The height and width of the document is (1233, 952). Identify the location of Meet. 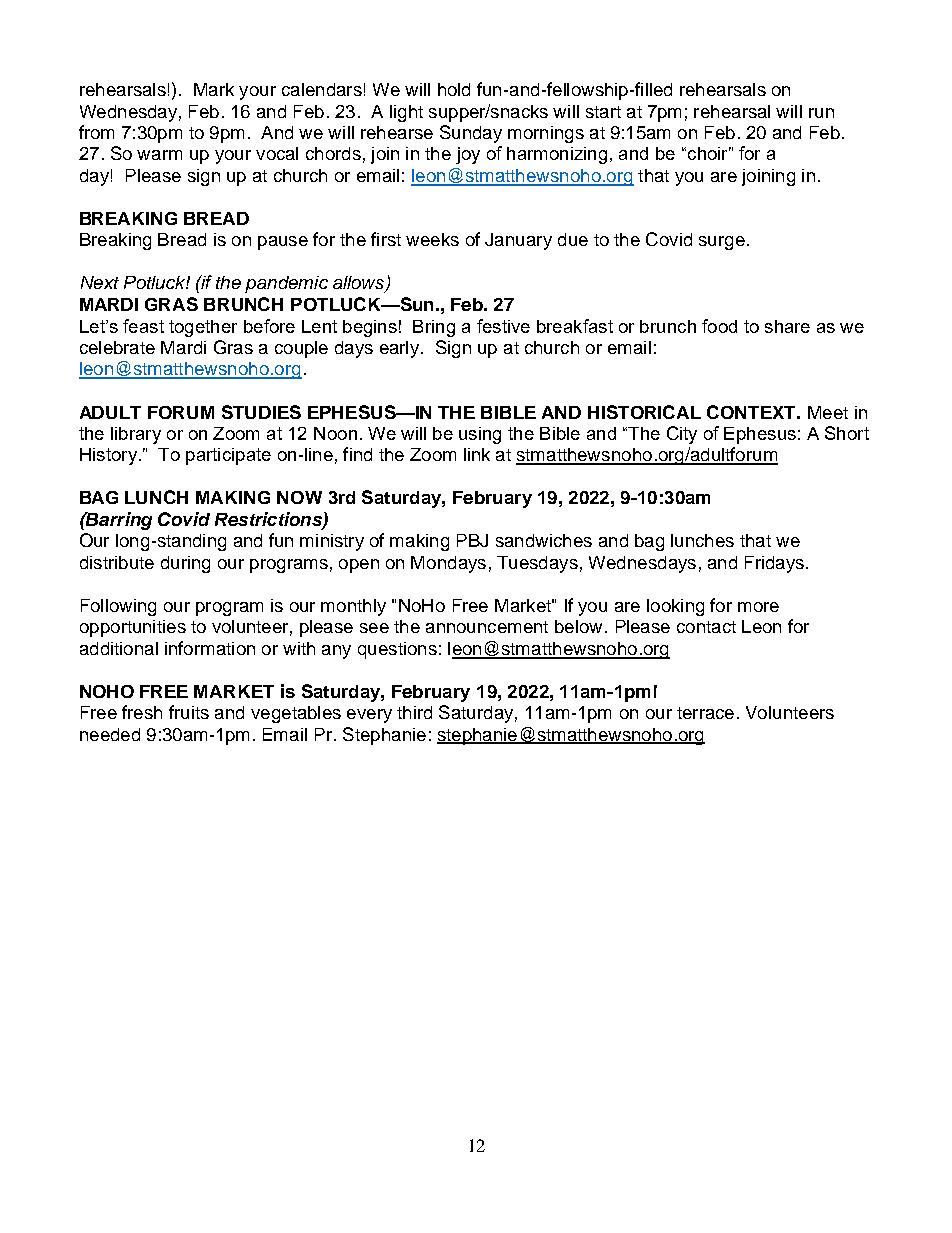
(828, 412).
